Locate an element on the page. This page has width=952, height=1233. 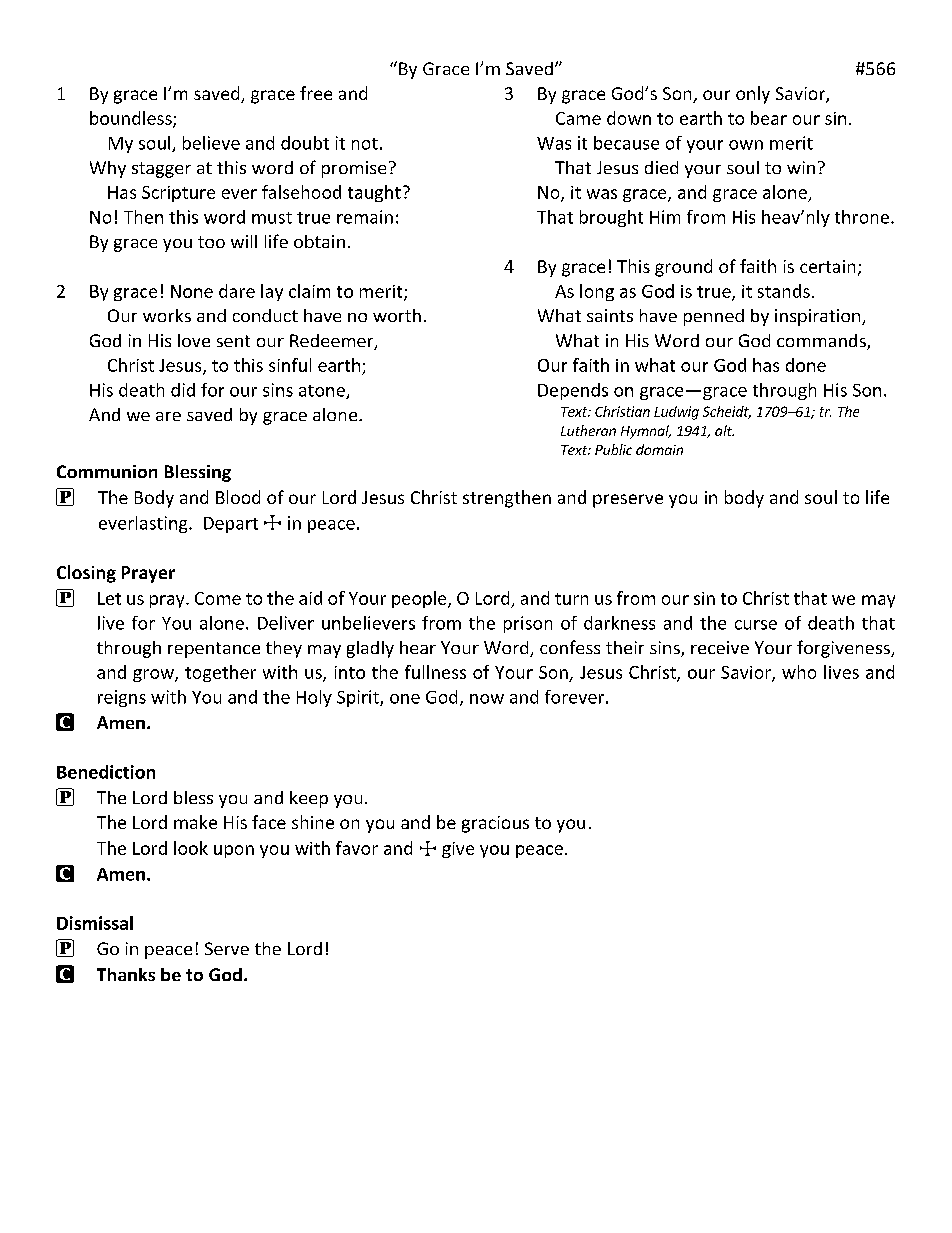
Depart is located at coordinates (231, 525).
